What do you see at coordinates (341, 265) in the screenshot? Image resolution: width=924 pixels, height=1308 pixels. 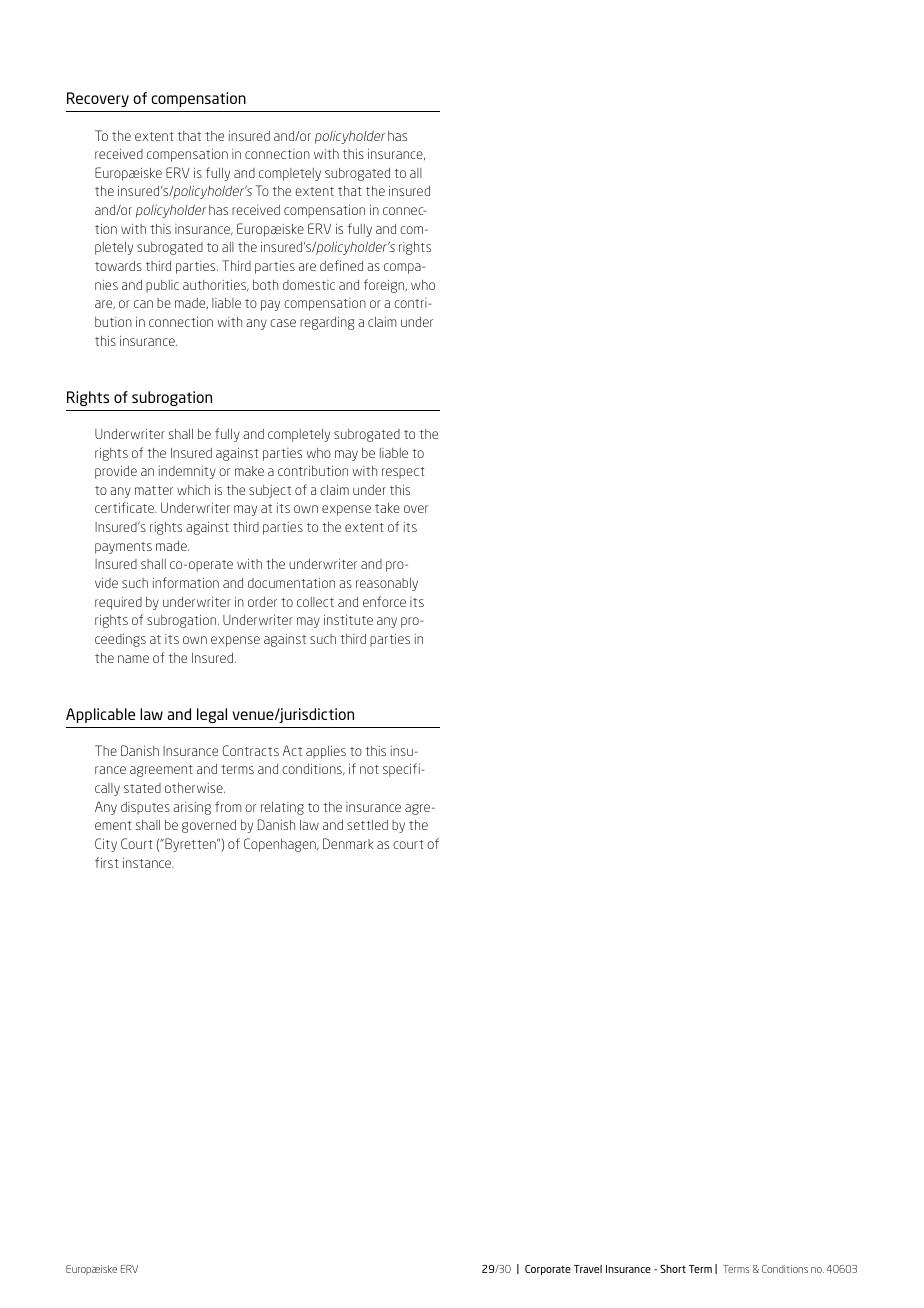 I see `defined` at bounding box center [341, 265].
